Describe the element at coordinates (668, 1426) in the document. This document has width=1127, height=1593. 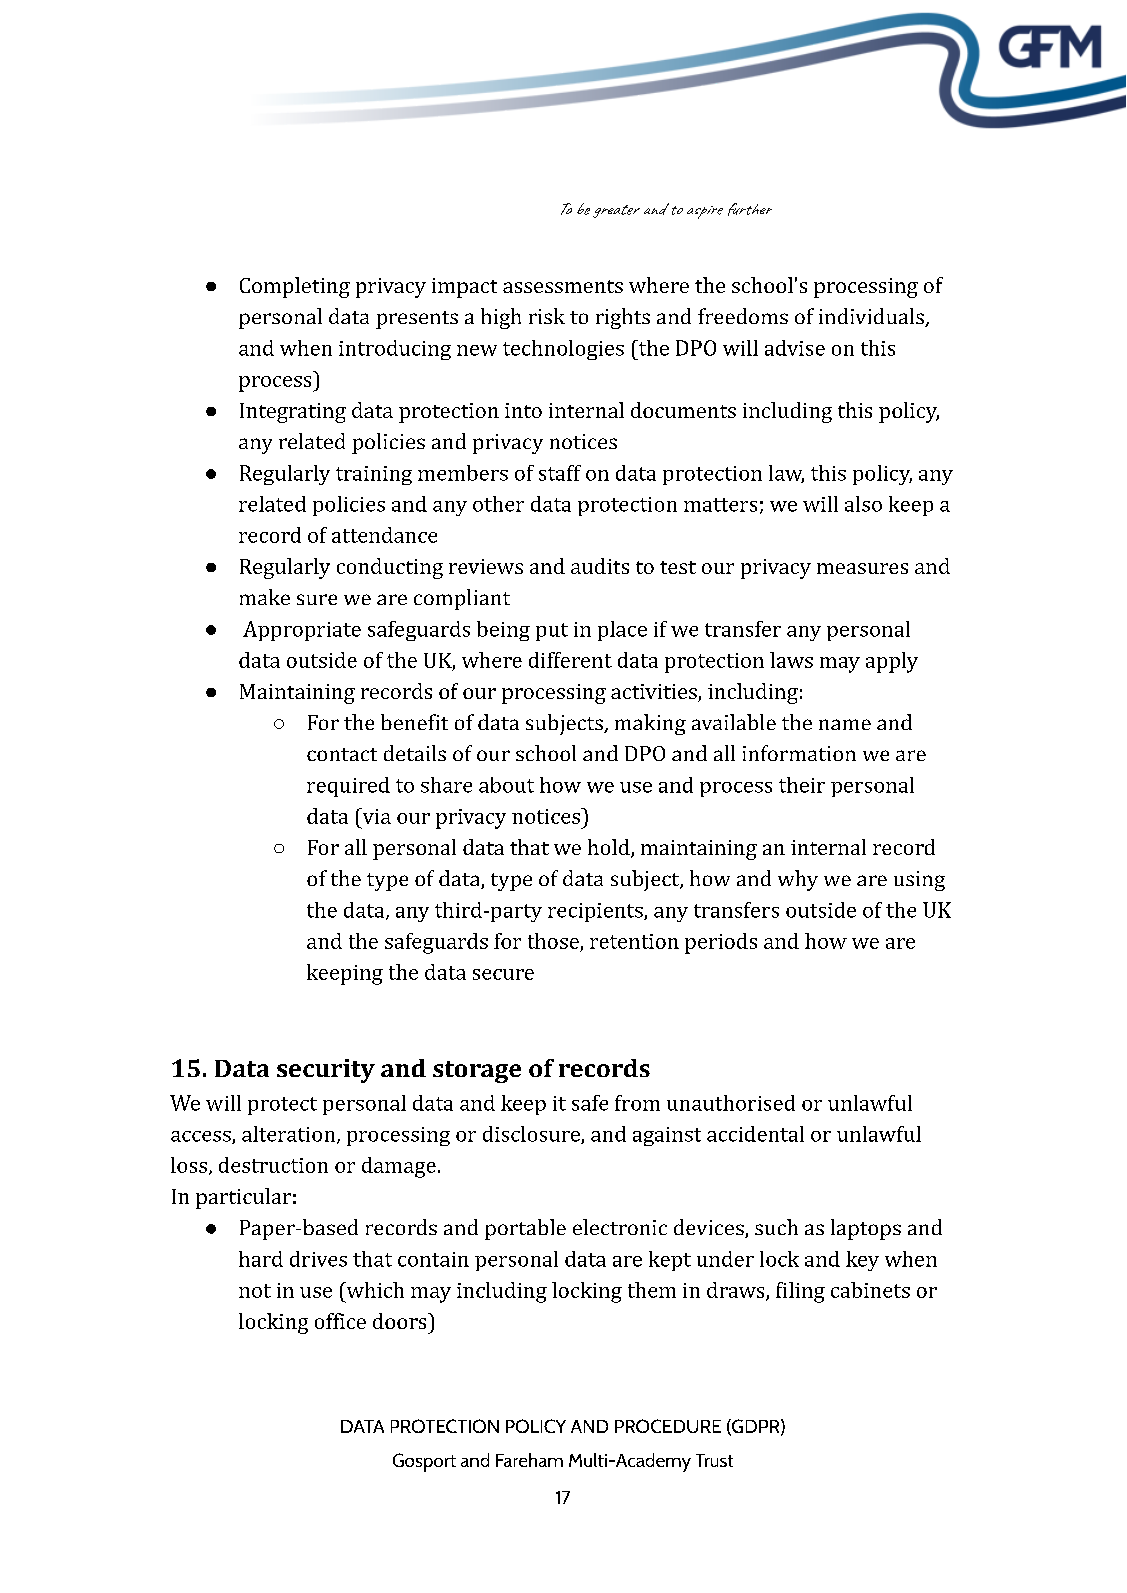
I see `PROCEDURE` at that location.
